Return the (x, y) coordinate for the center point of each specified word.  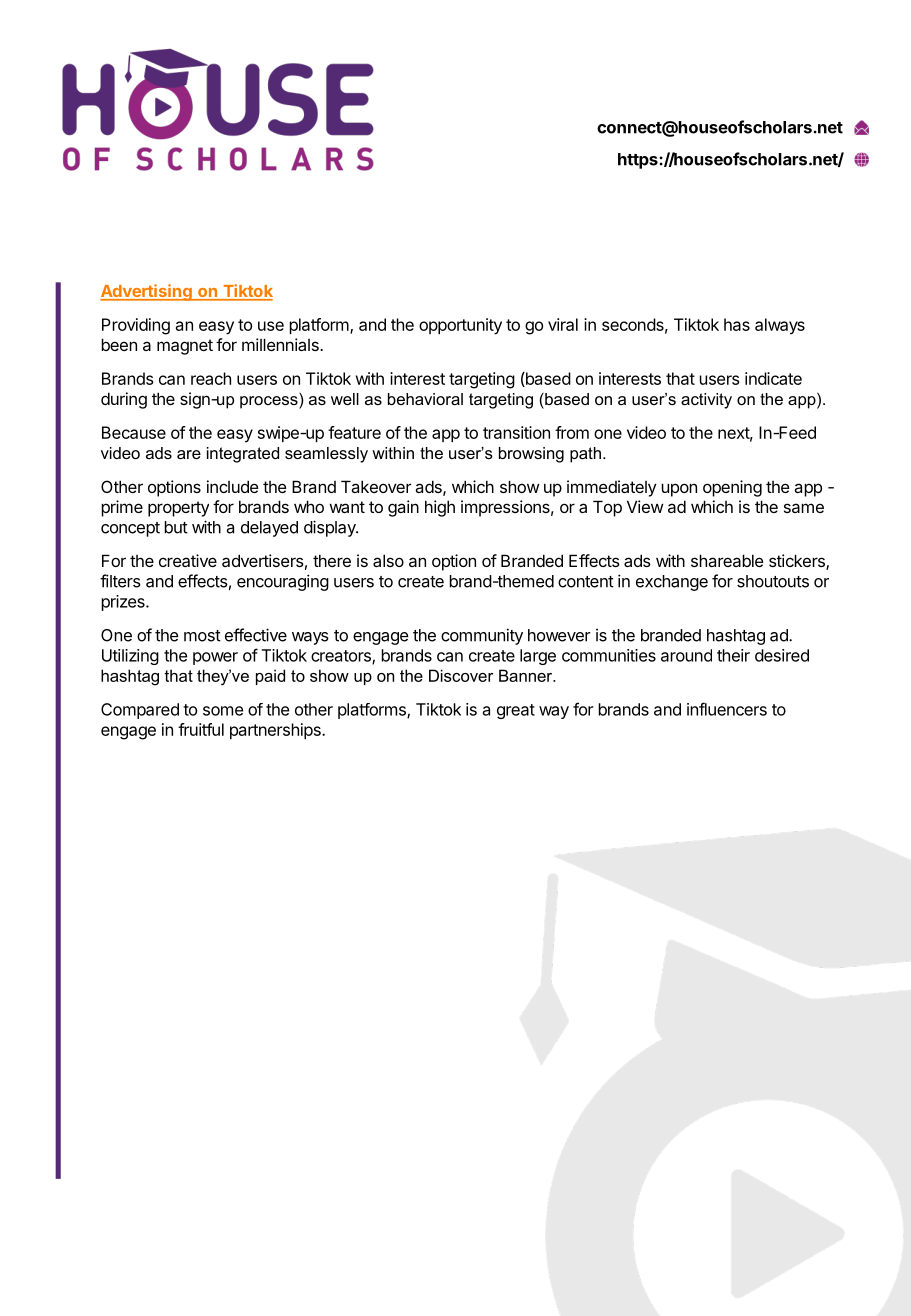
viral (563, 324)
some (223, 711)
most (202, 636)
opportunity (460, 326)
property (178, 509)
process (270, 401)
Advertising (147, 292)
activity (706, 401)
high (440, 508)
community (482, 636)
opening (732, 488)
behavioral (425, 399)
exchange (672, 583)
